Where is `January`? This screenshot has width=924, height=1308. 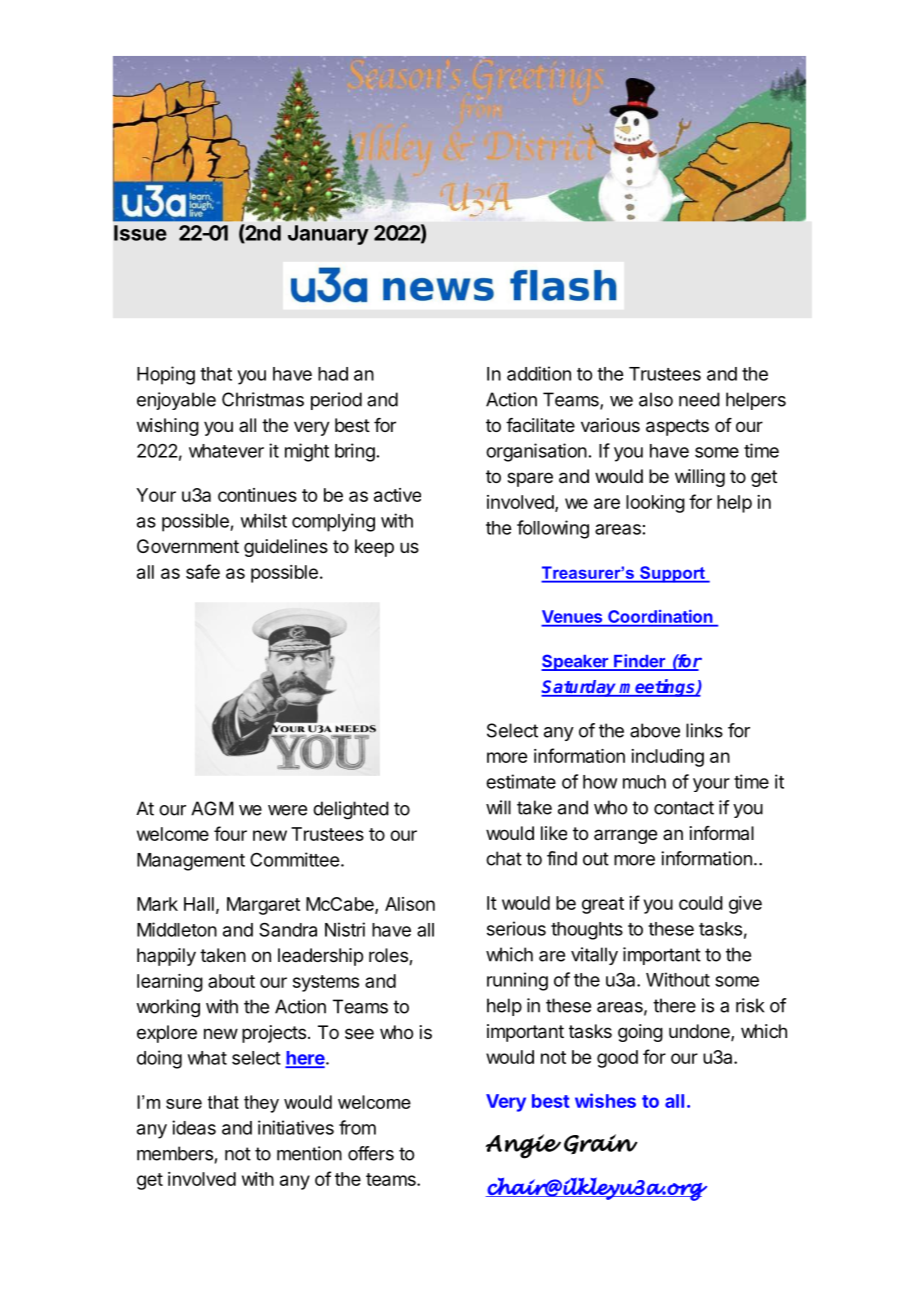
January is located at coordinates (328, 235).
